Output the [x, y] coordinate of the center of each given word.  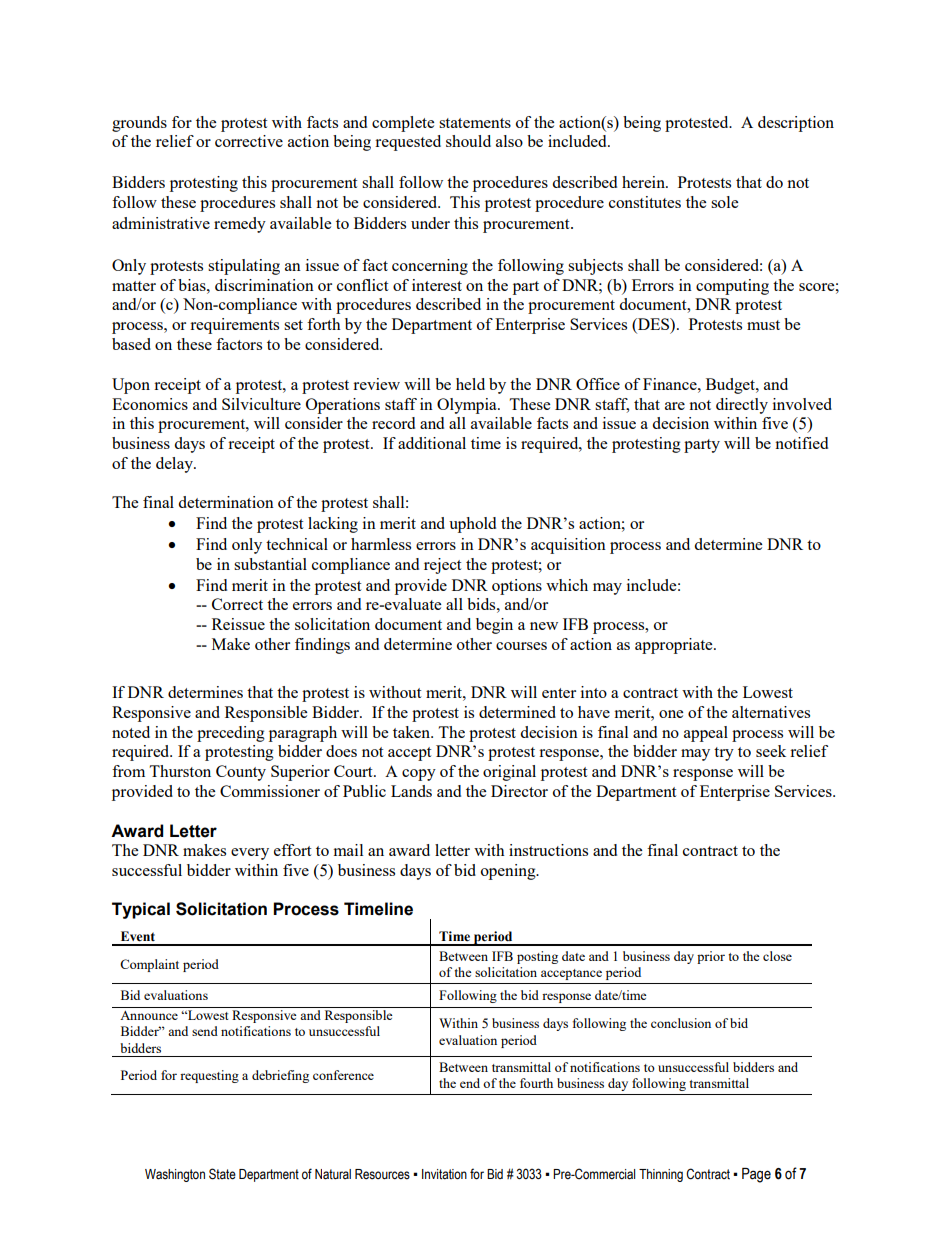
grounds [139, 124]
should [468, 141]
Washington [175, 1175]
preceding [231, 734]
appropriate [675, 646]
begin [494, 626]
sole [724, 202]
